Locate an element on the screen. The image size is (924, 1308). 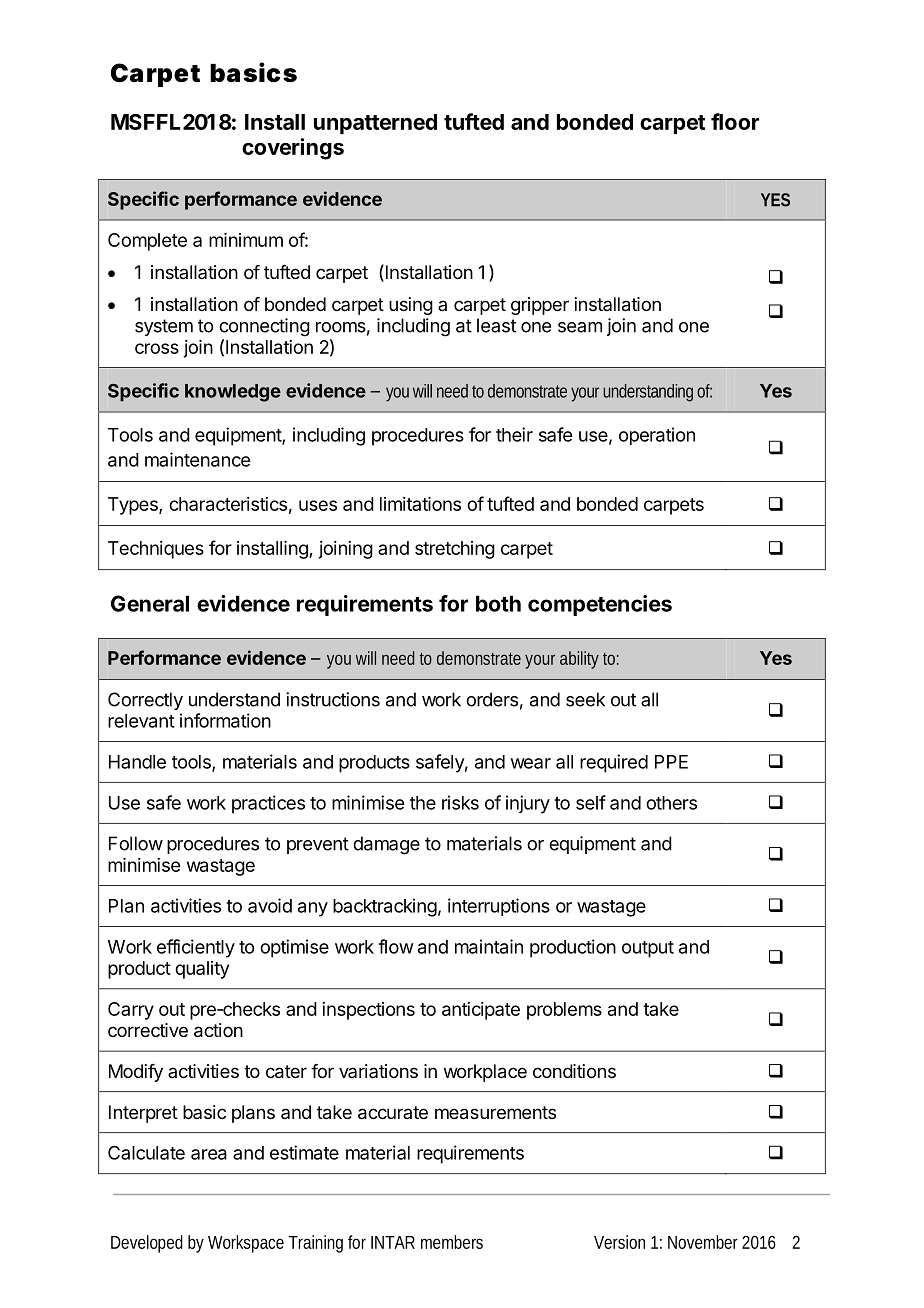
coverings is located at coordinates (293, 149).
